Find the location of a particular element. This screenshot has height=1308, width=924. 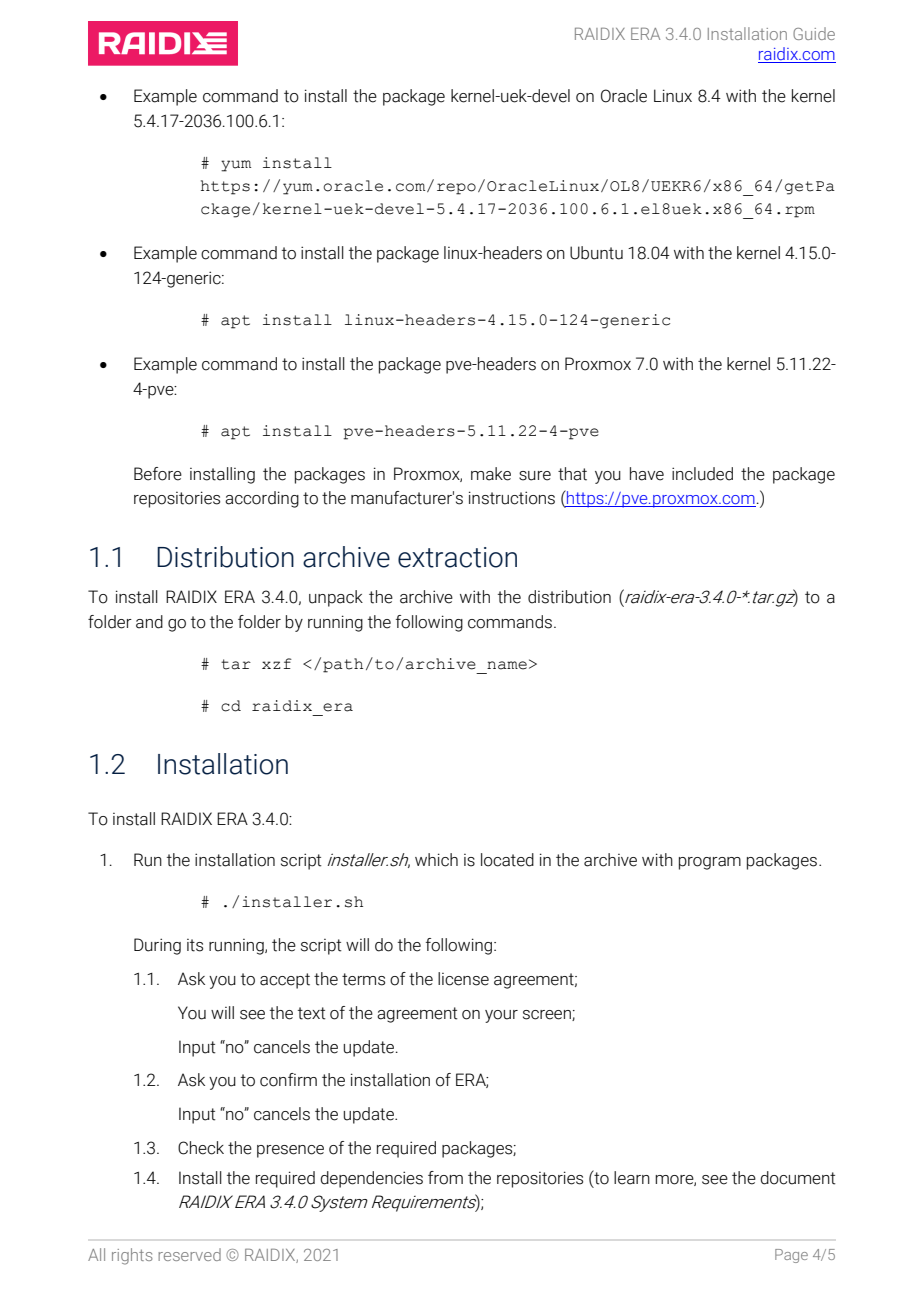

included is located at coordinates (702, 474).
